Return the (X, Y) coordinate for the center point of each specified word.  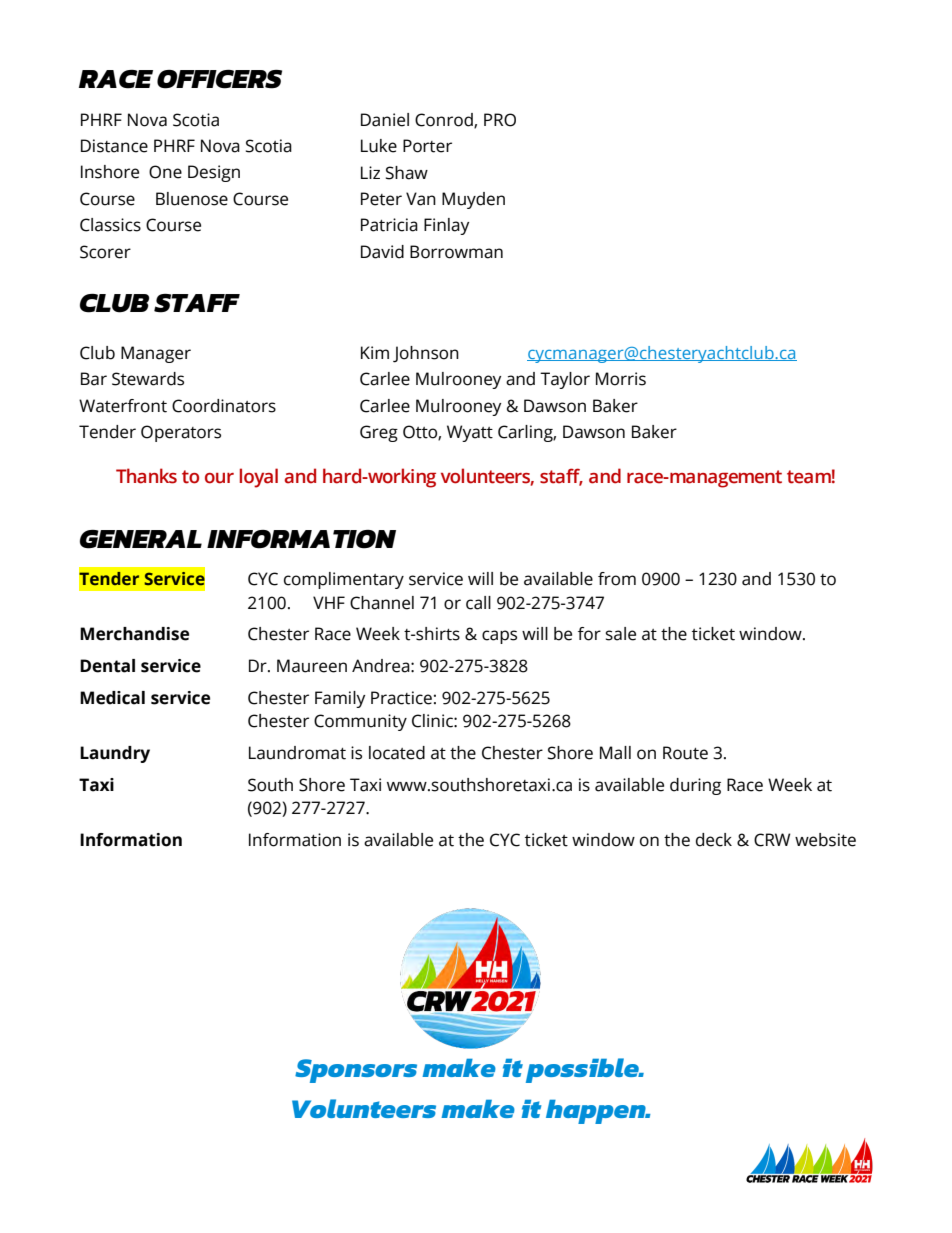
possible (583, 1070)
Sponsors (356, 1071)
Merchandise (134, 634)
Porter (427, 146)
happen (597, 1112)
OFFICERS (219, 79)
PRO (500, 120)
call (478, 603)
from (617, 579)
